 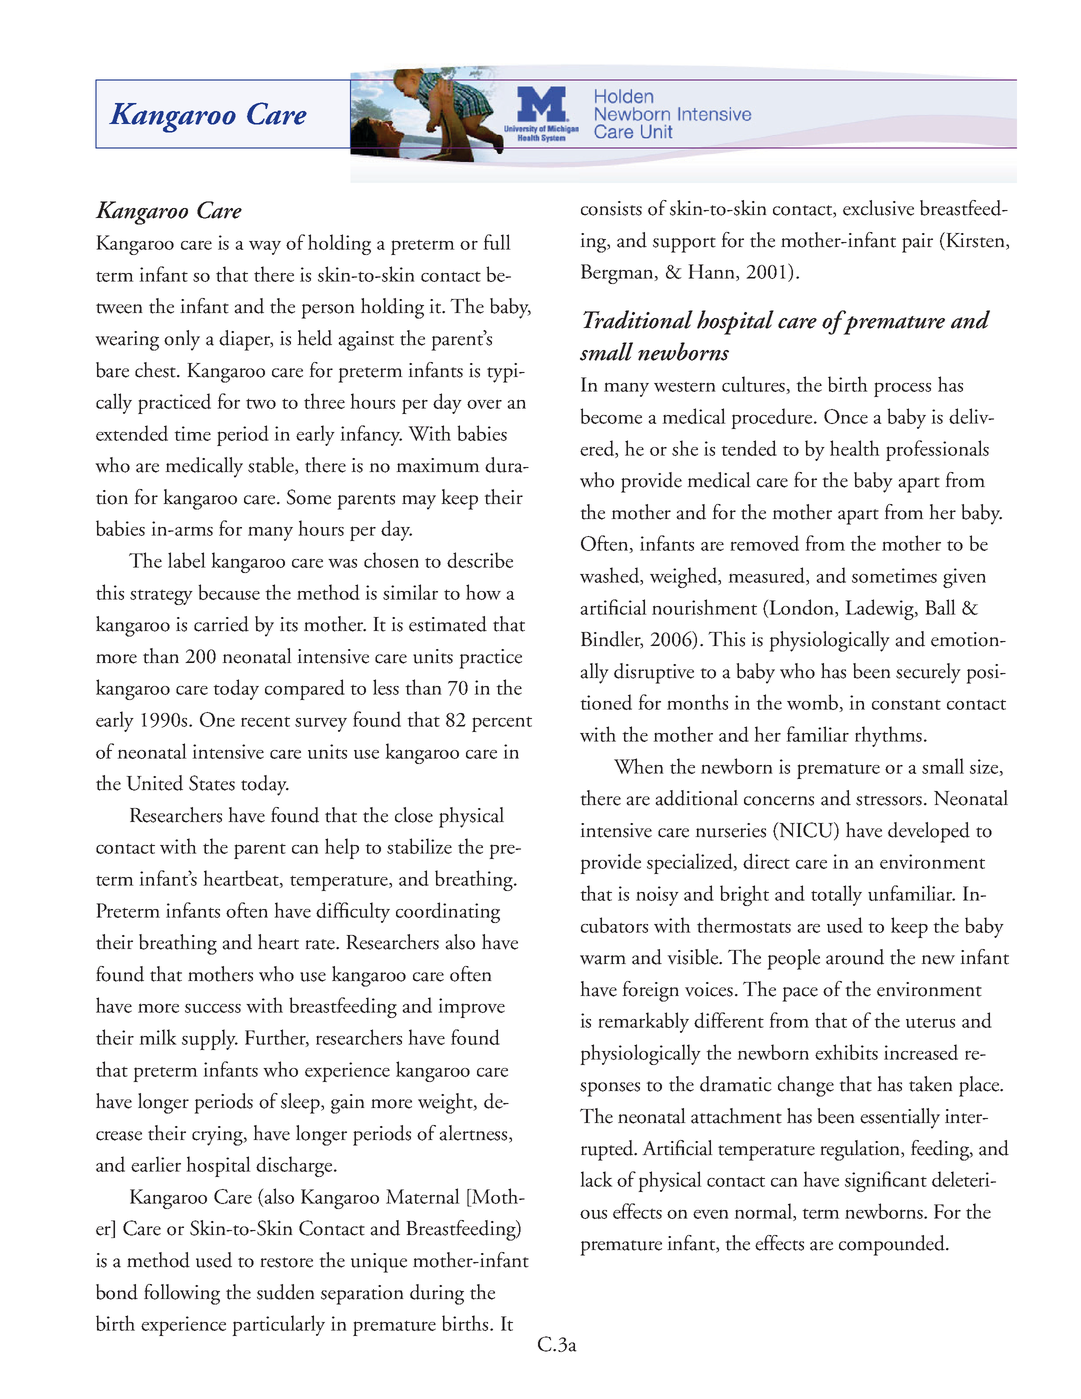 What do you see at coordinates (265, 248) in the document?
I see `way` at bounding box center [265, 248].
